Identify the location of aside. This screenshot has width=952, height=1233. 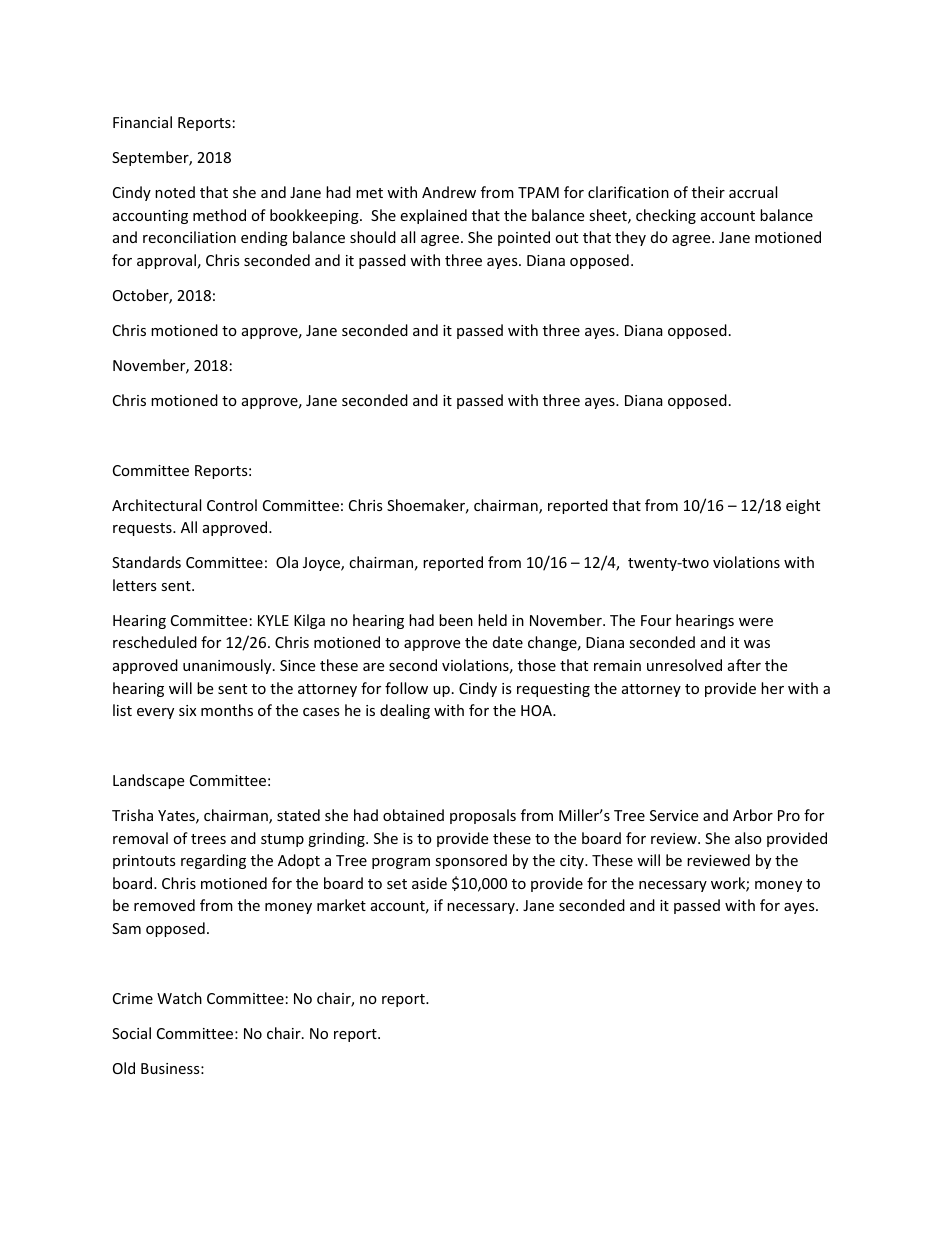
(429, 883).
